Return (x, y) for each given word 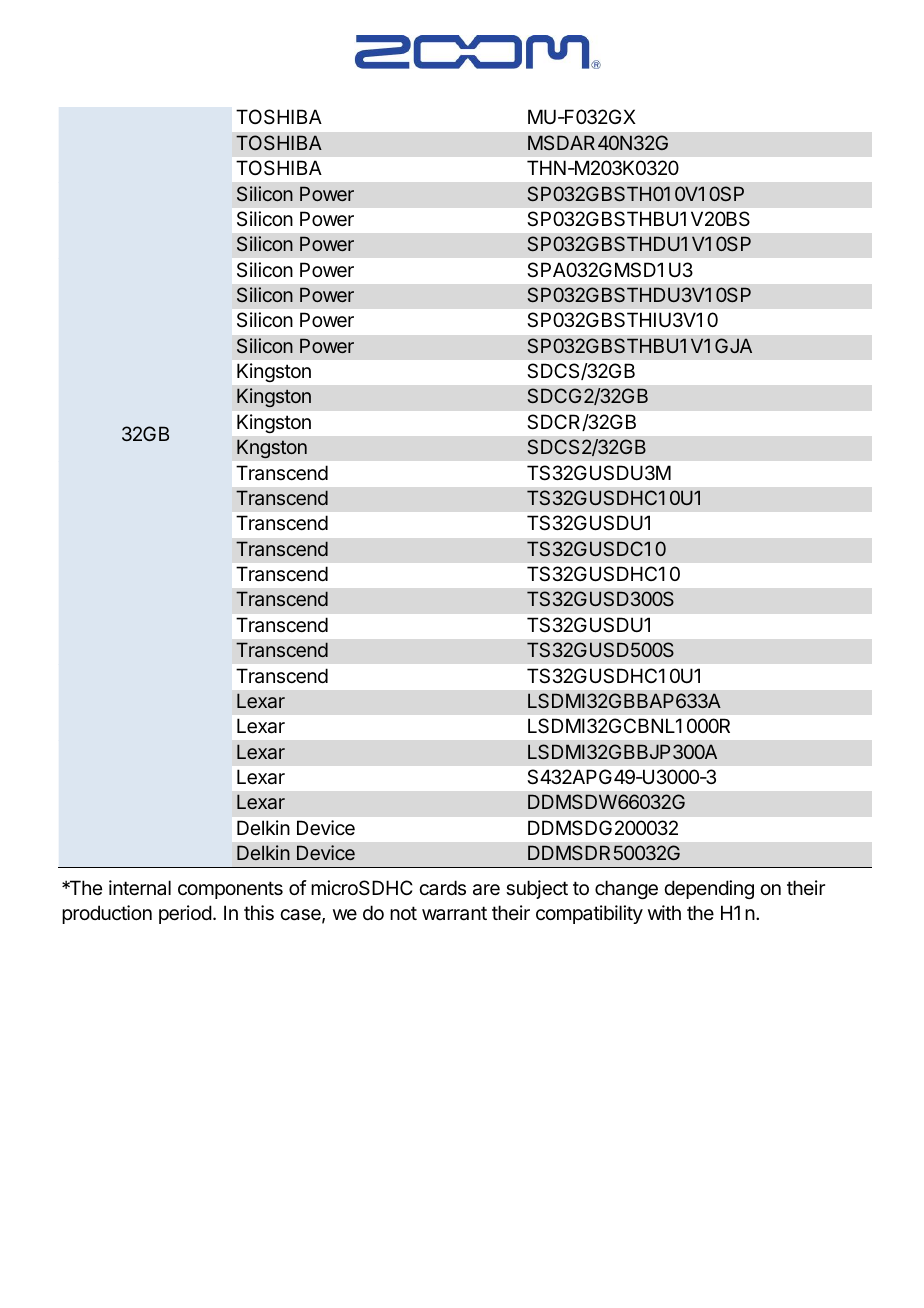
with (664, 912)
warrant (454, 913)
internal (140, 888)
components (230, 890)
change (626, 889)
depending (709, 889)
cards (442, 887)
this (259, 913)
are (486, 890)
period (185, 914)
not (403, 913)
